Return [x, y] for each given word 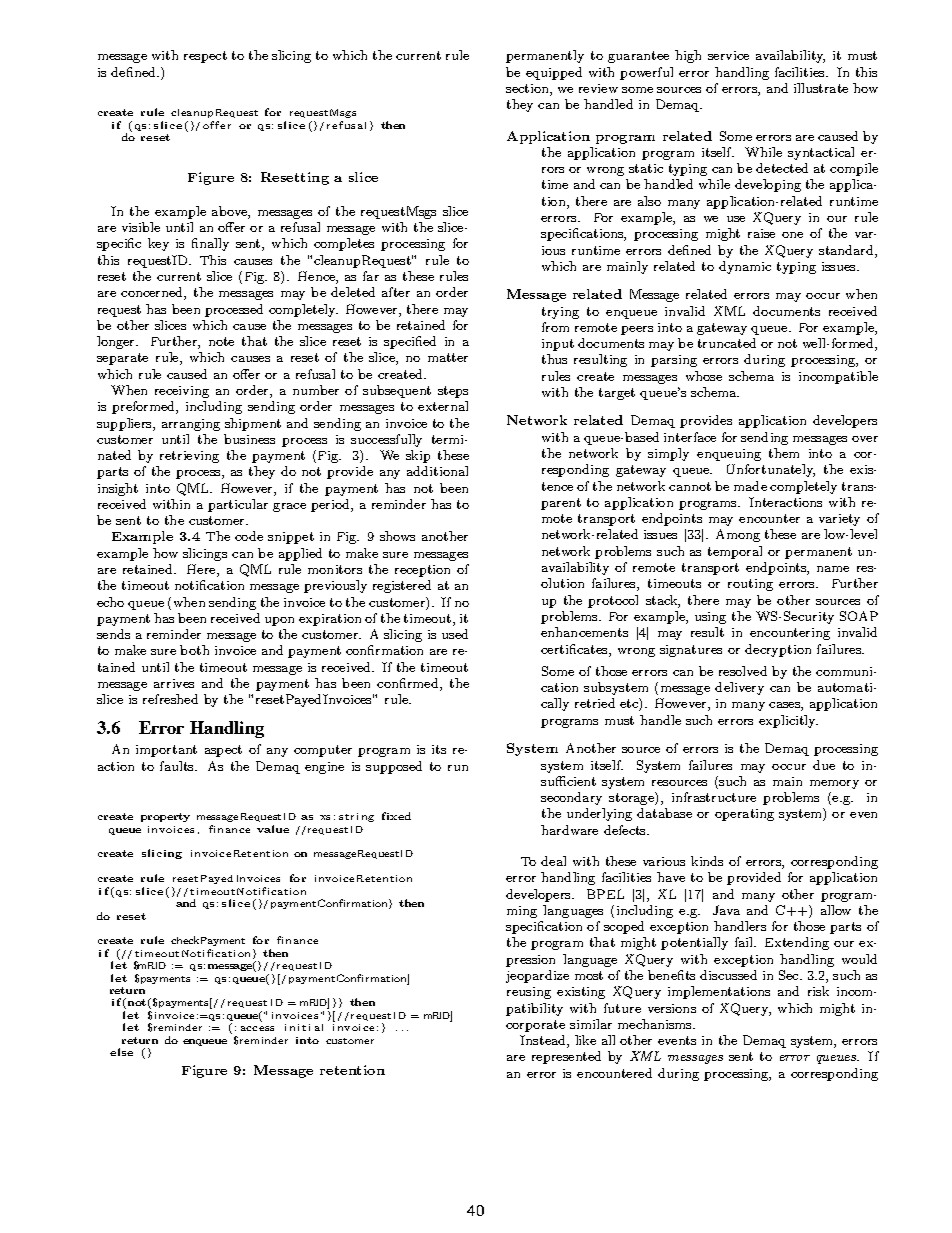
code [249, 536]
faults [178, 766]
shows [397, 536]
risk [818, 991]
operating [744, 815]
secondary [571, 798]
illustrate [821, 88]
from [555, 327]
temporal [735, 552]
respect [205, 57]
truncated [727, 343]
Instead [544, 1041]
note [221, 341]
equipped [554, 73]
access [257, 1028]
